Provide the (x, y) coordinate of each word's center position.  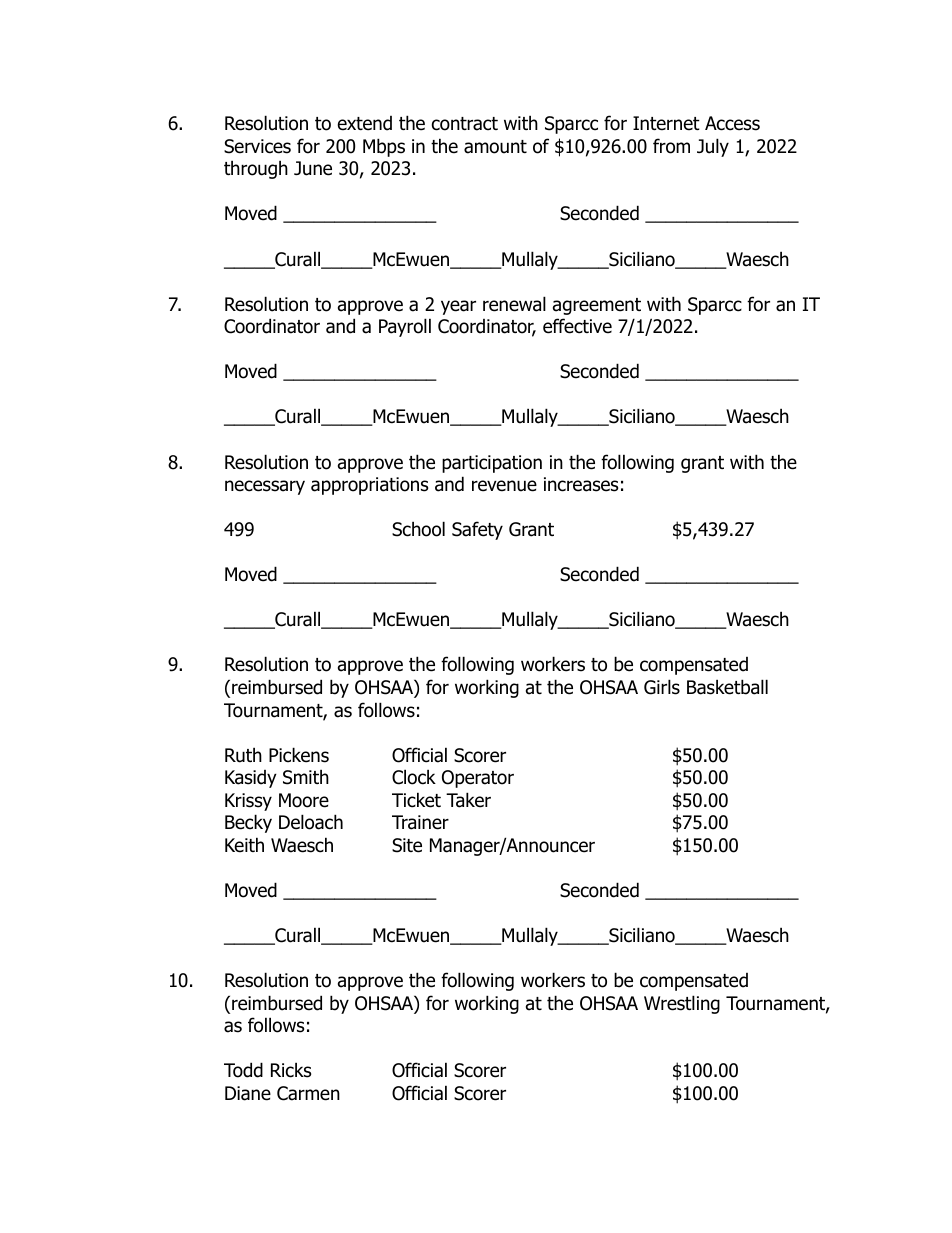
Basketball (727, 687)
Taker (468, 800)
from (671, 146)
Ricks (291, 1070)
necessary (265, 487)
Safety (477, 530)
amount (495, 147)
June (313, 168)
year (458, 307)
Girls (662, 687)
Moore (304, 800)
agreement (597, 306)
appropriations (369, 486)
